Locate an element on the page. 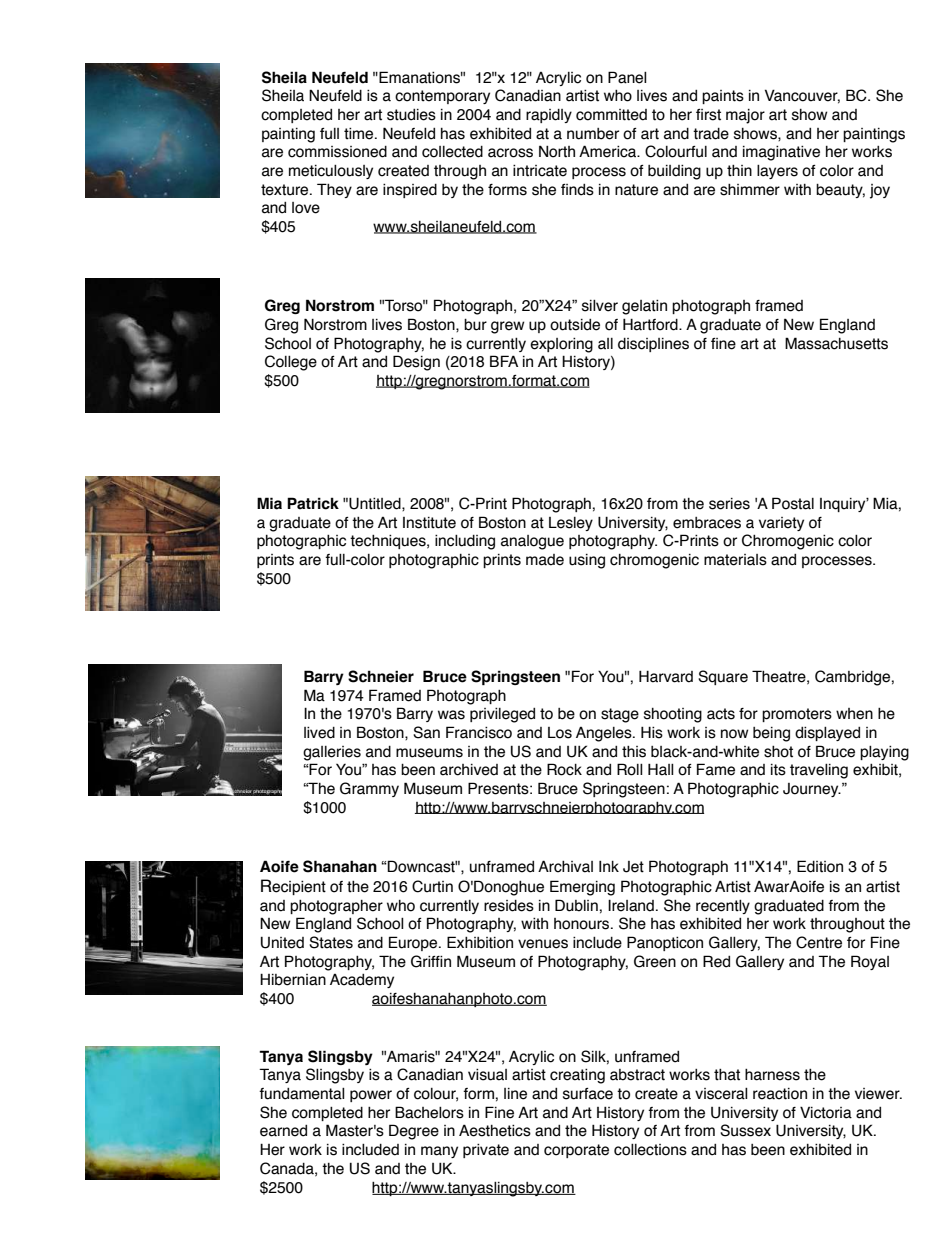 Image resolution: width=952 pixels, height=1233 pixels. Archival is located at coordinates (565, 866).
